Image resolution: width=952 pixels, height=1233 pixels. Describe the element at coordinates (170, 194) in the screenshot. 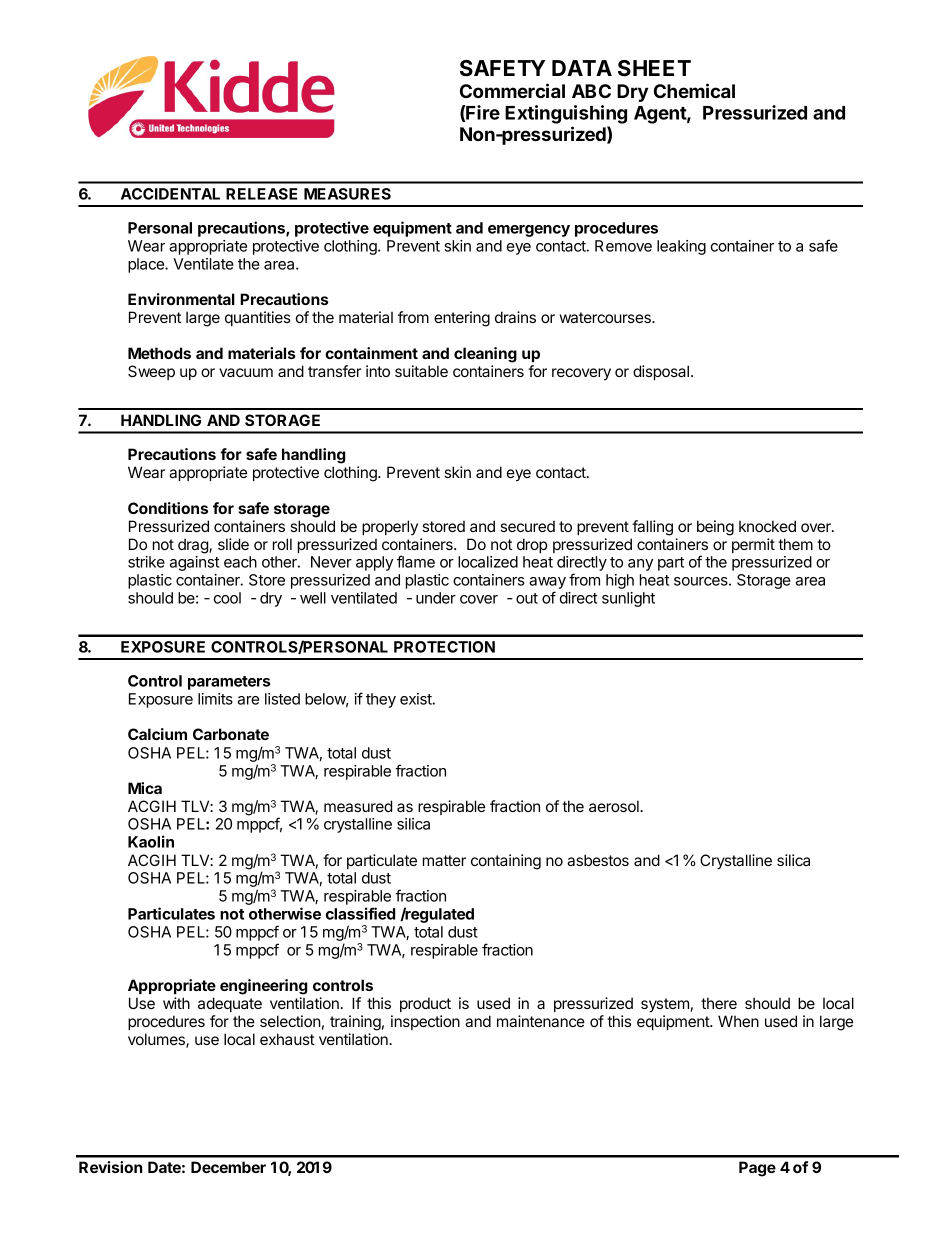

I see `ACCIDENTAL` at that location.
